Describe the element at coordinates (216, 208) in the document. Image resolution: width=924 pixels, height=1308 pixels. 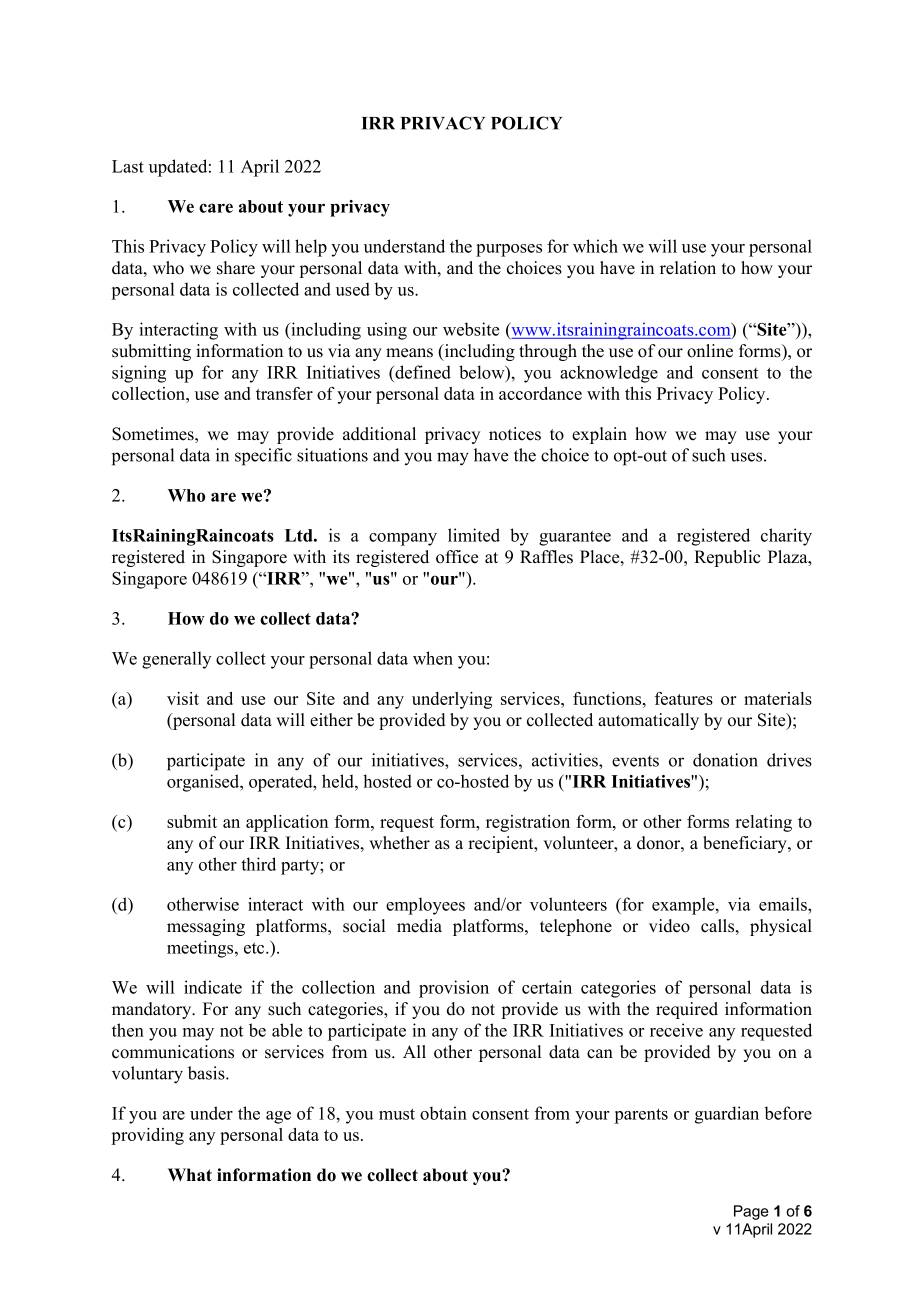
I see `care` at that location.
